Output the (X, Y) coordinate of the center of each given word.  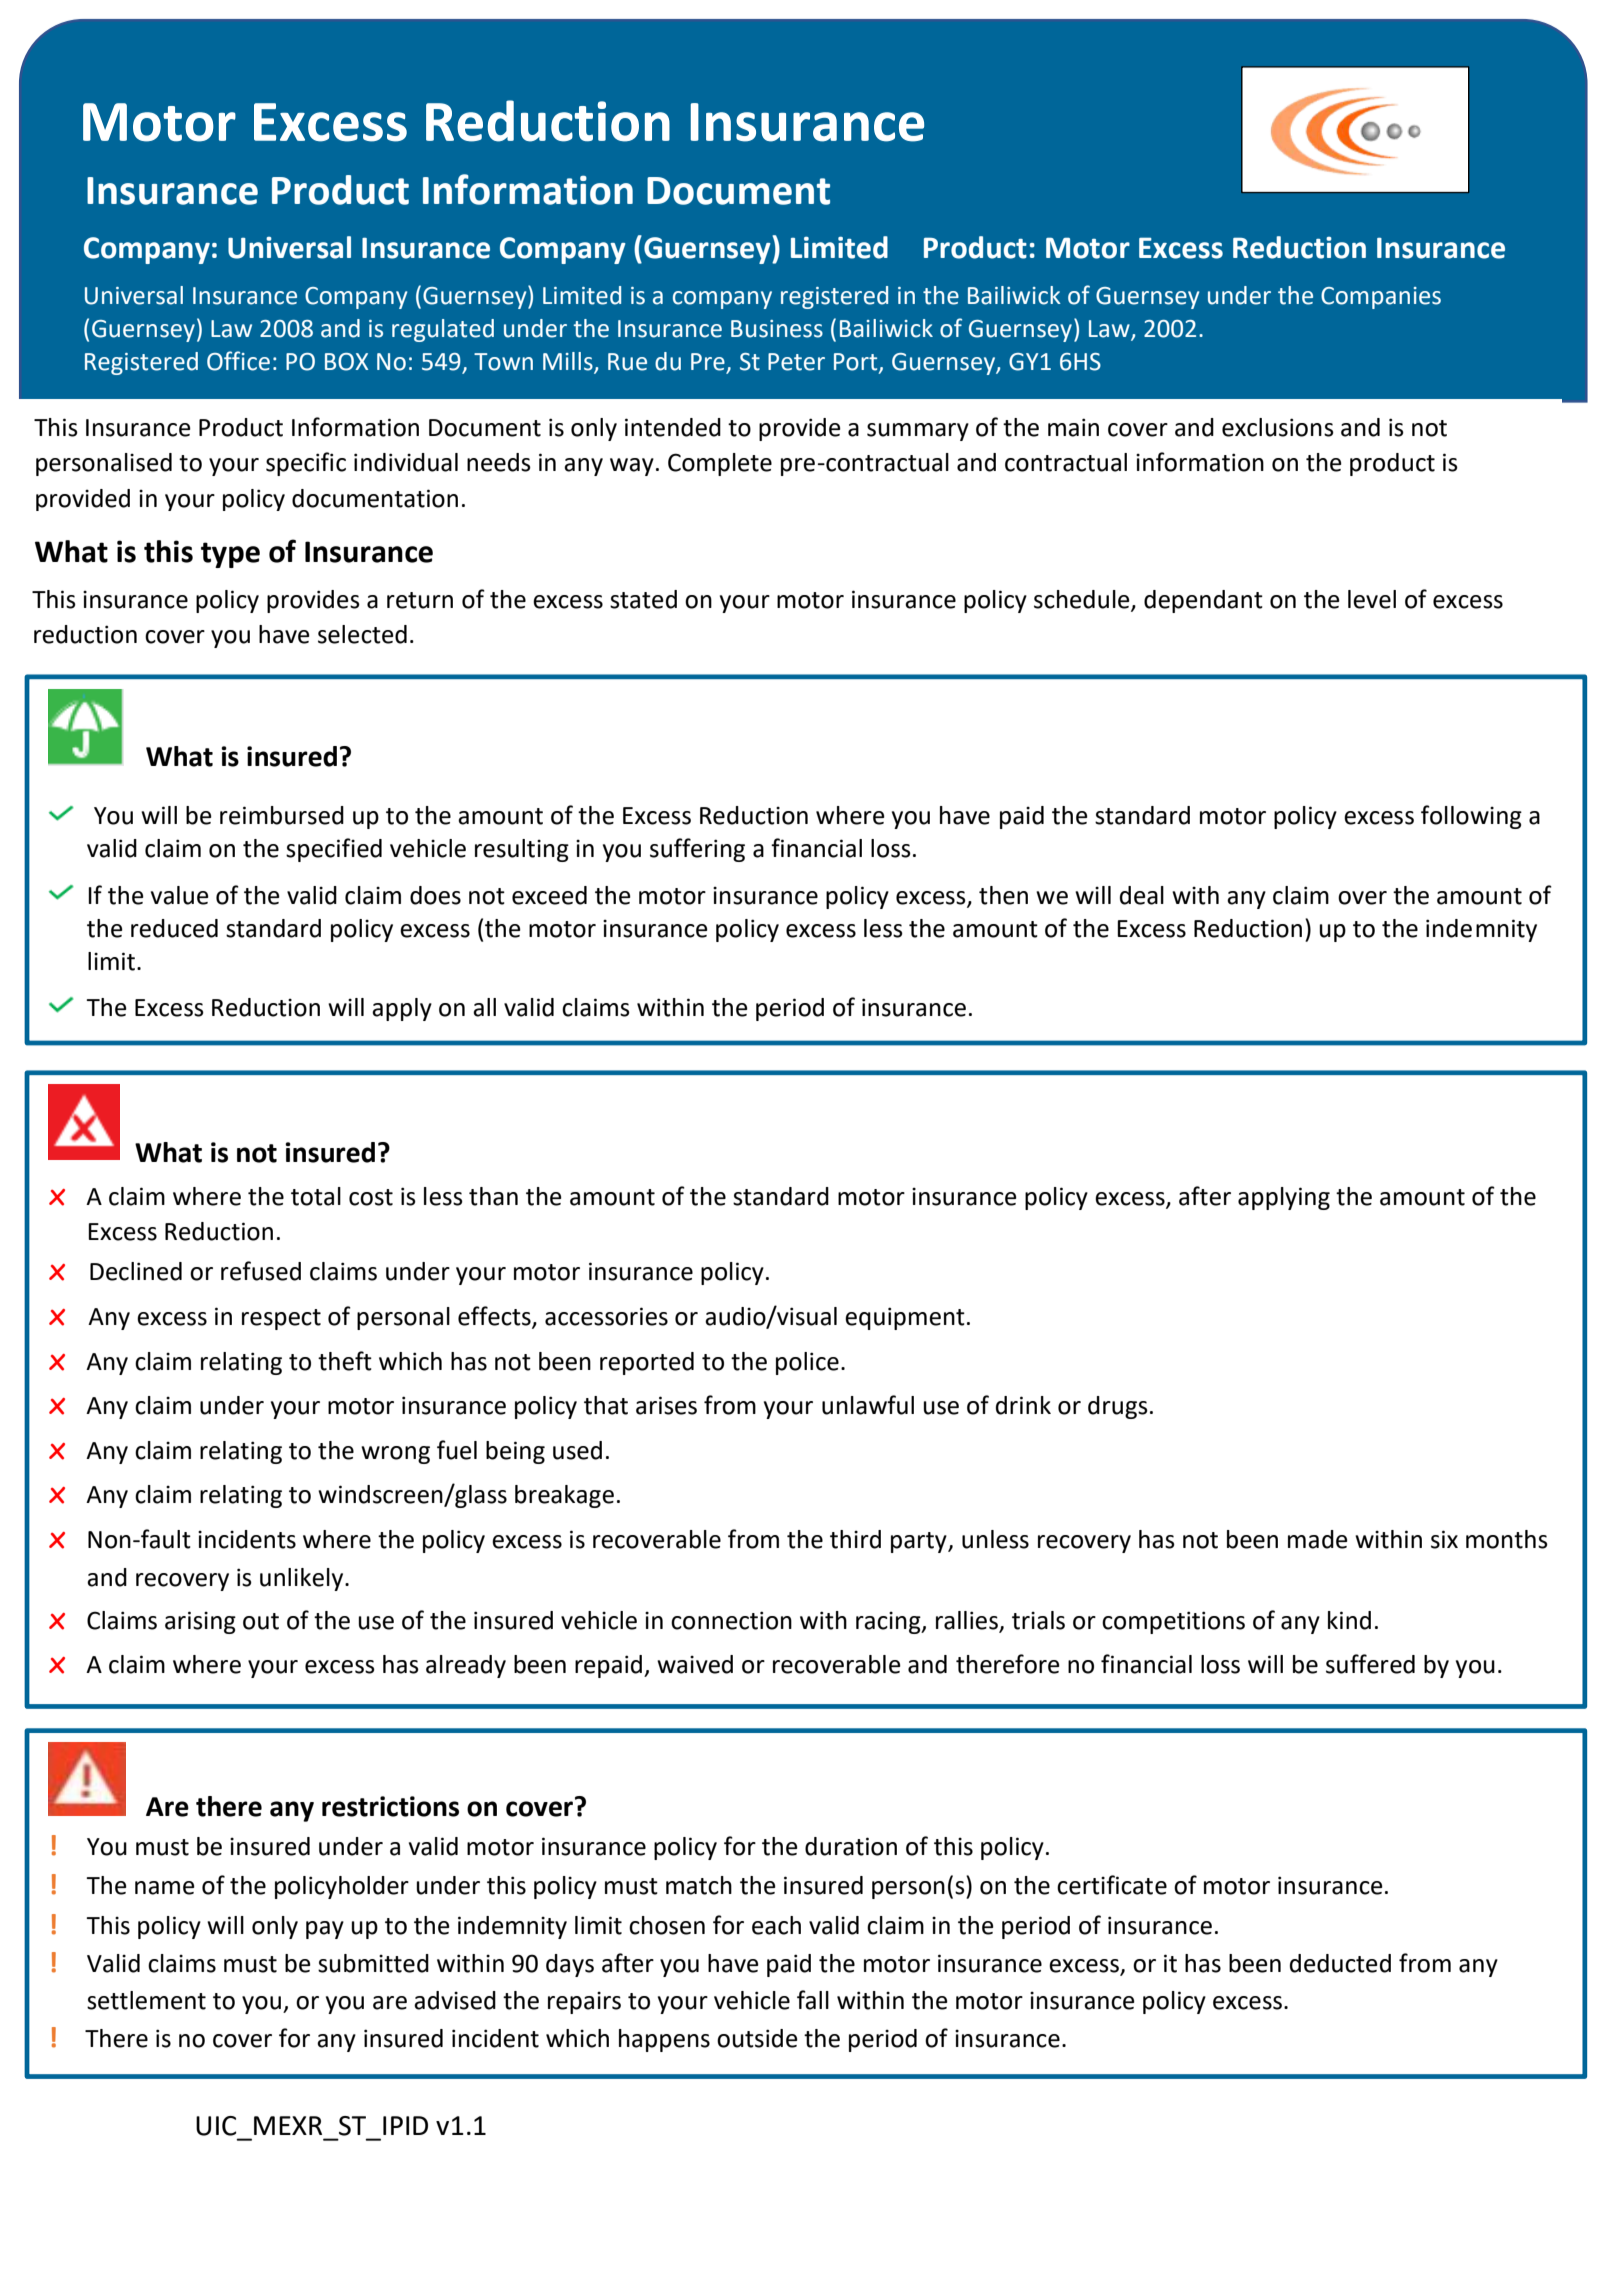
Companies (1381, 298)
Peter (796, 362)
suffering (697, 850)
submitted (373, 1963)
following (1471, 817)
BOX (346, 362)
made (1318, 1539)
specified (334, 850)
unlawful (868, 1405)
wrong (395, 1455)
